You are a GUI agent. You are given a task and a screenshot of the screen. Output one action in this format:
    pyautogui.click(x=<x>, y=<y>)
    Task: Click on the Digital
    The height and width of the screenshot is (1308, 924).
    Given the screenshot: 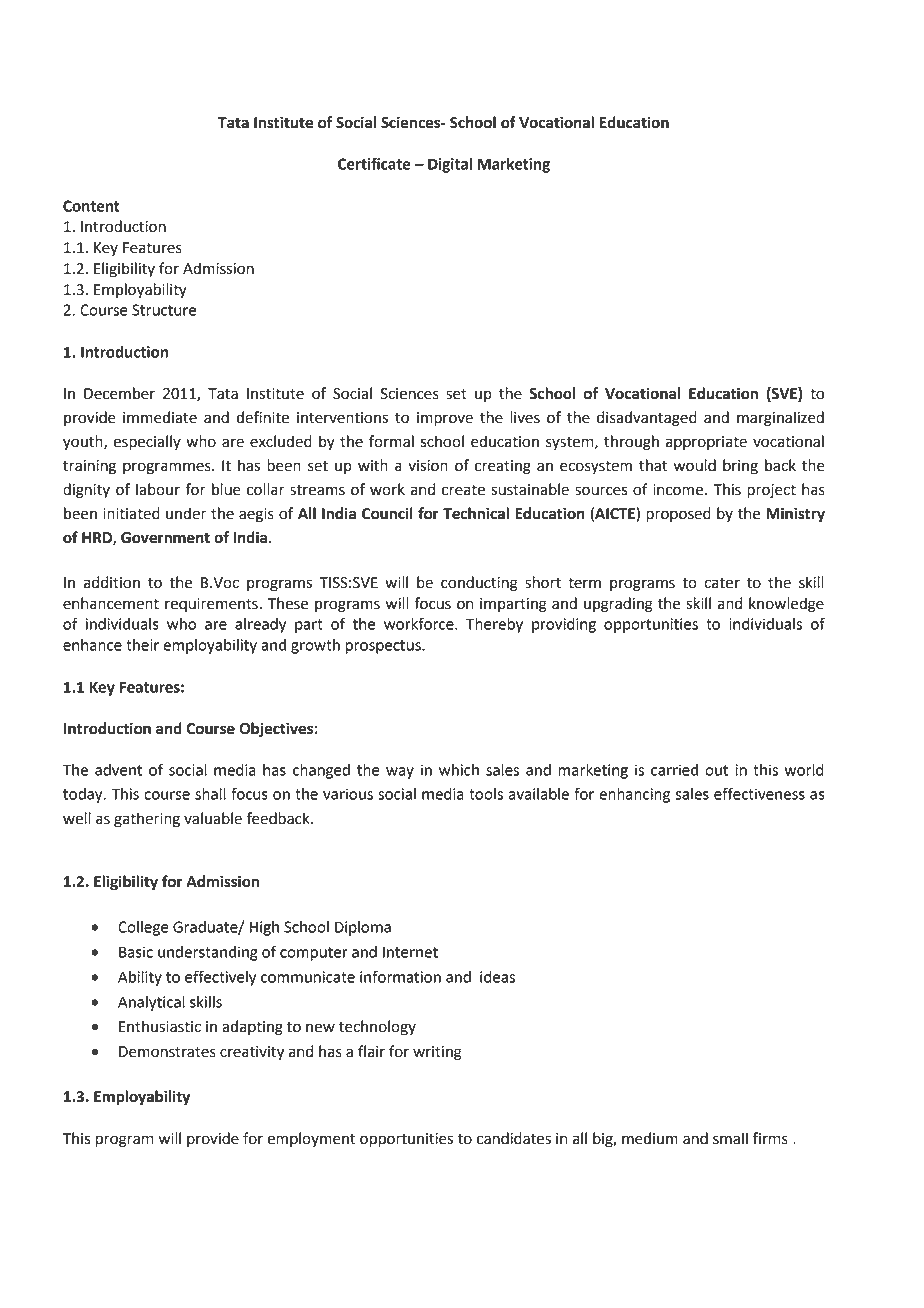 What is the action you would take?
    pyautogui.click(x=450, y=165)
